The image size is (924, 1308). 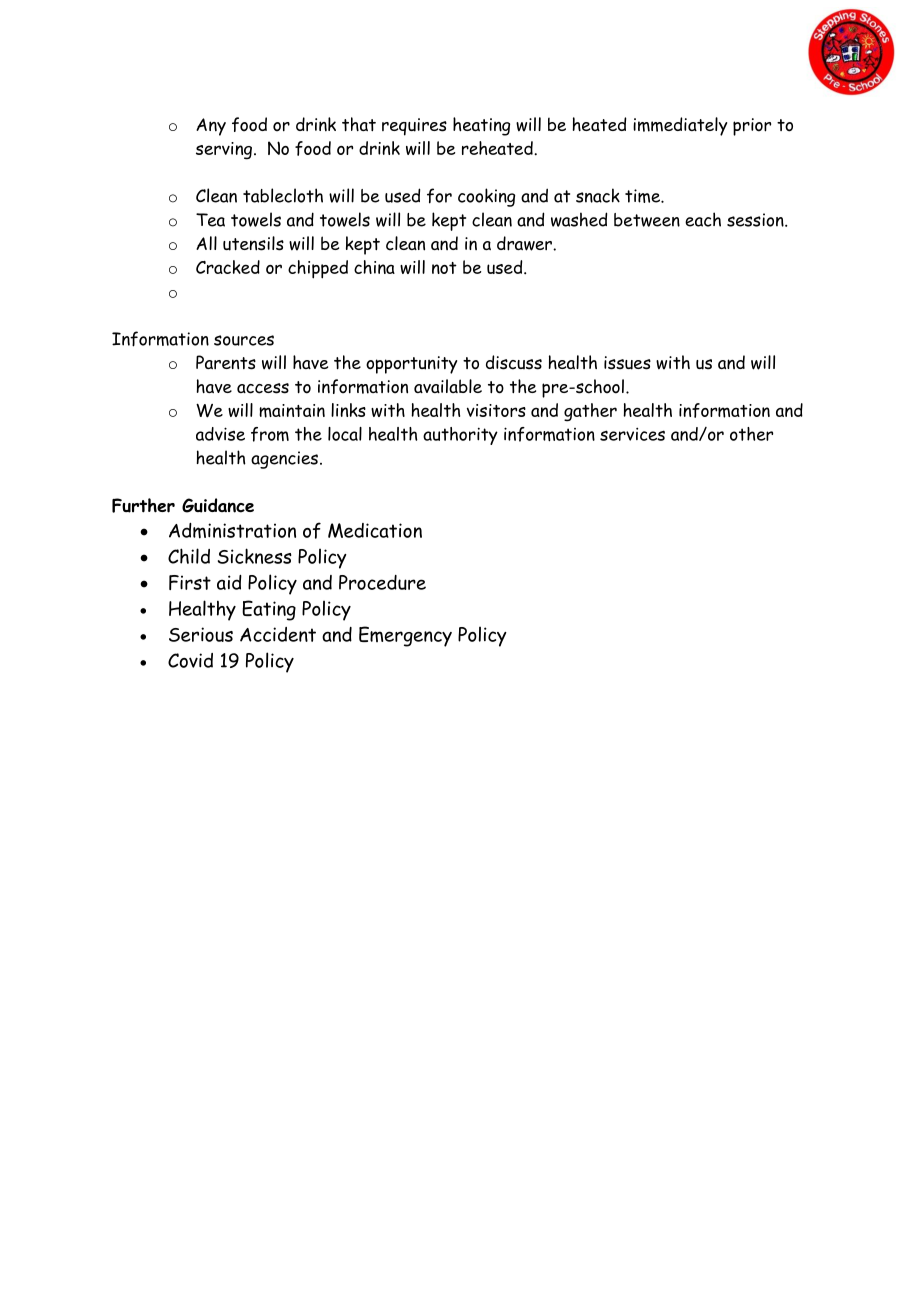 I want to click on immediately, so click(x=680, y=126).
